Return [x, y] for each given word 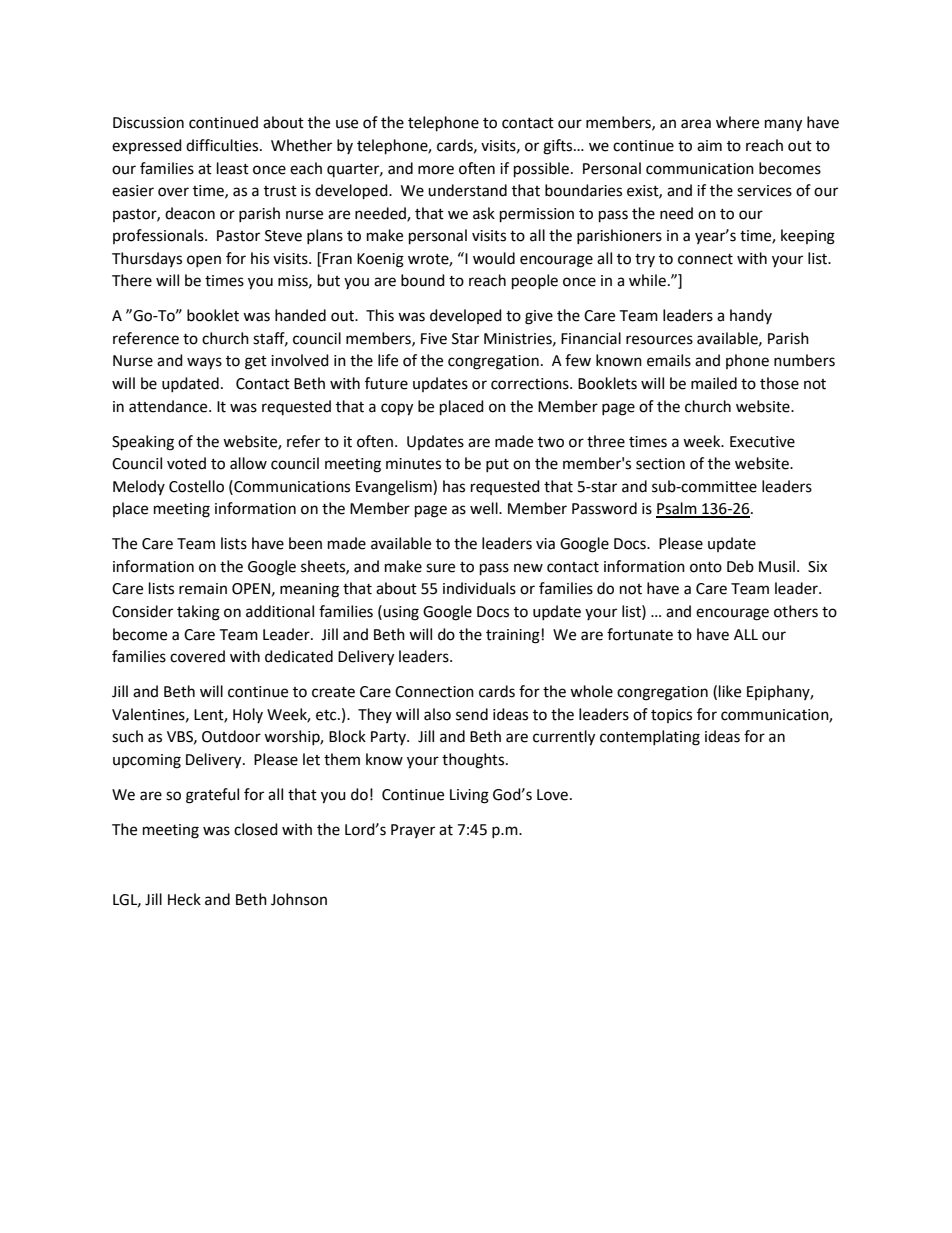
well [485, 508]
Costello [196, 486]
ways [204, 363]
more [436, 170]
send [472, 714]
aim [709, 146]
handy [751, 316]
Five [434, 339]
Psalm [677, 509]
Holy [248, 715]
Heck [184, 899]
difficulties [222, 145]
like [730, 691]
